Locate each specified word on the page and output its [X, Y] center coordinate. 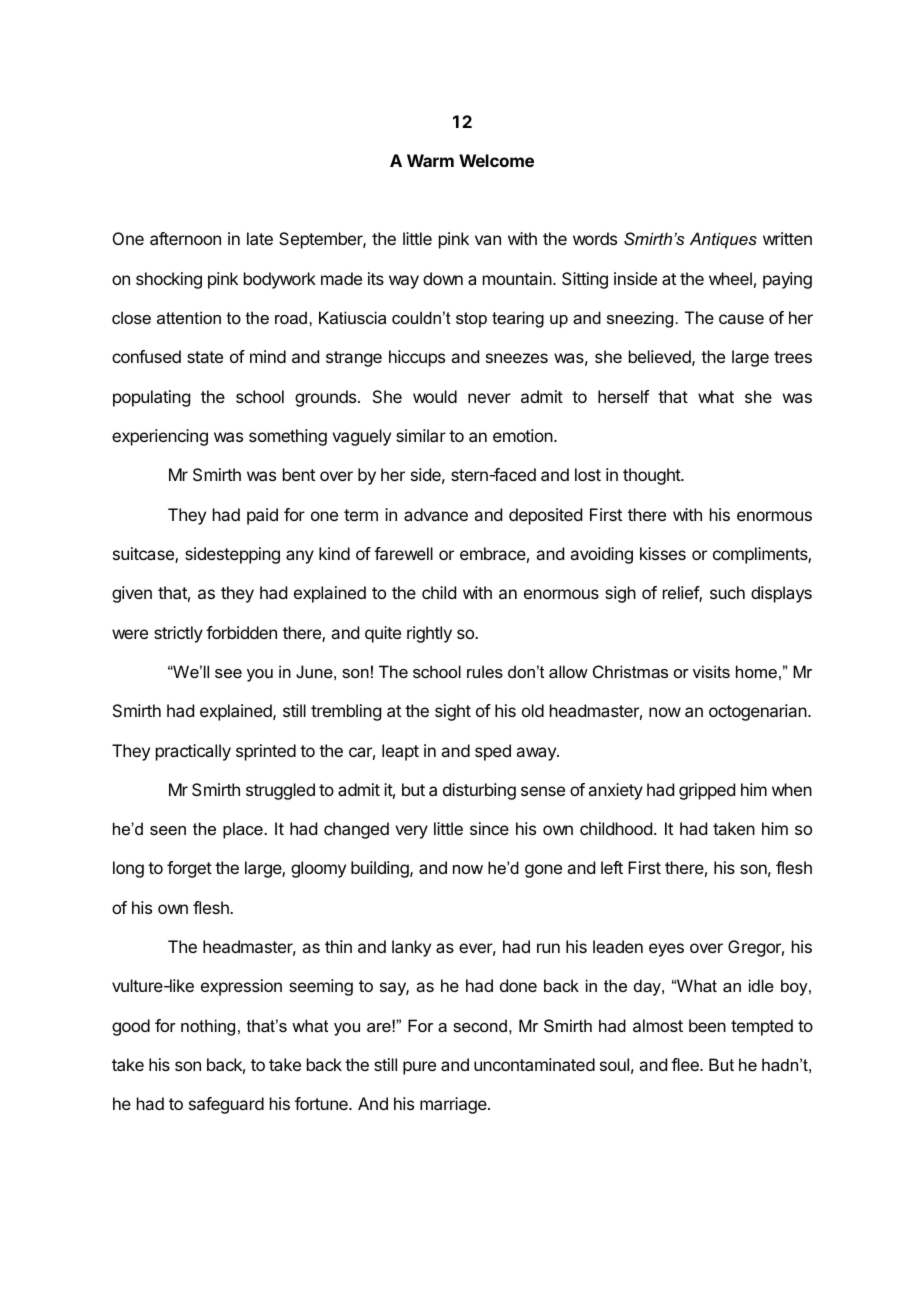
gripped [707, 791]
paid [262, 516]
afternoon [185, 238]
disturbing [479, 791]
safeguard [226, 1105]
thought [652, 476]
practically [193, 752]
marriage [454, 1105]
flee [686, 1064]
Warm [430, 160]
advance [436, 514]
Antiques [723, 240]
